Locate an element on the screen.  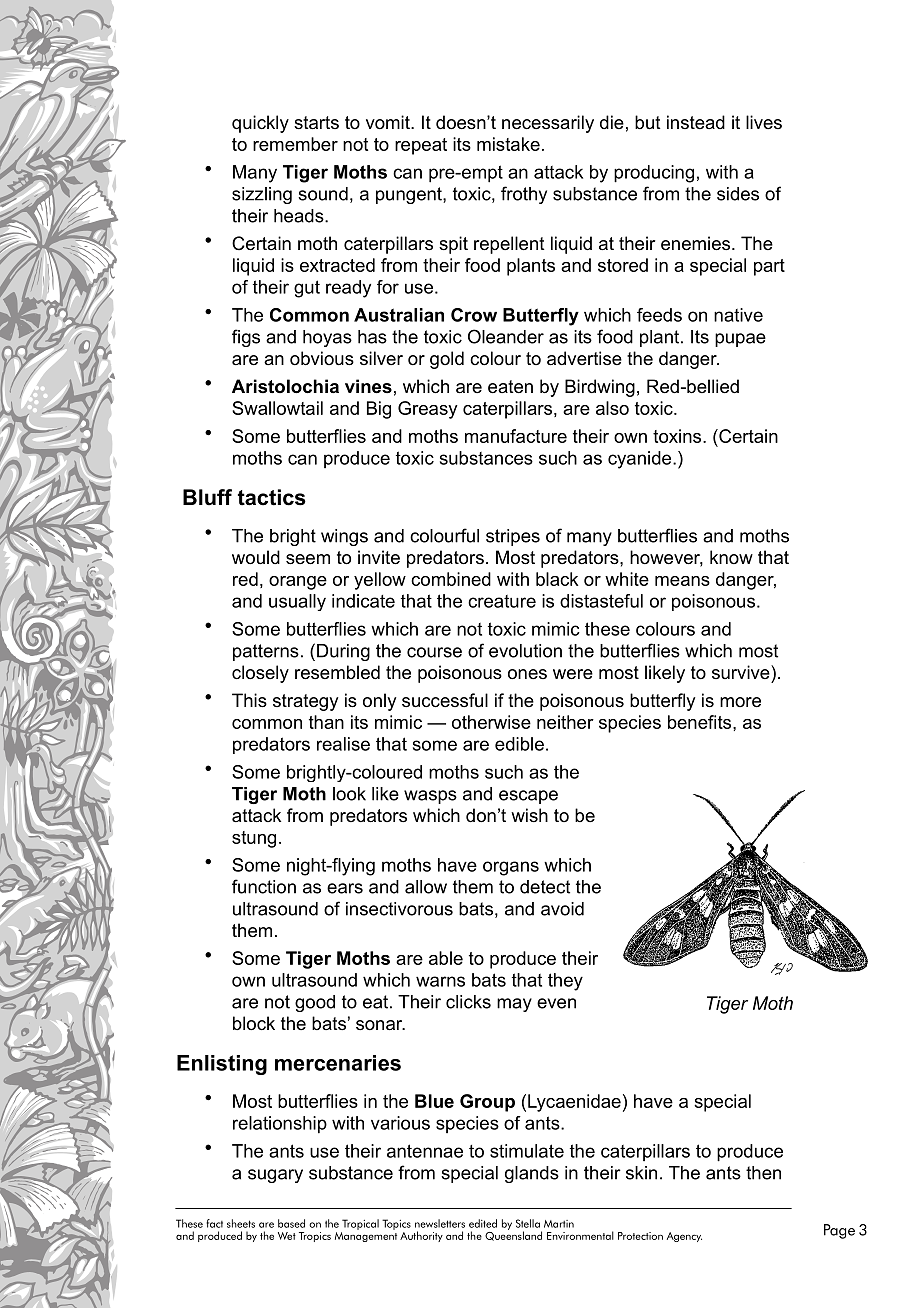
stung is located at coordinates (254, 839).
